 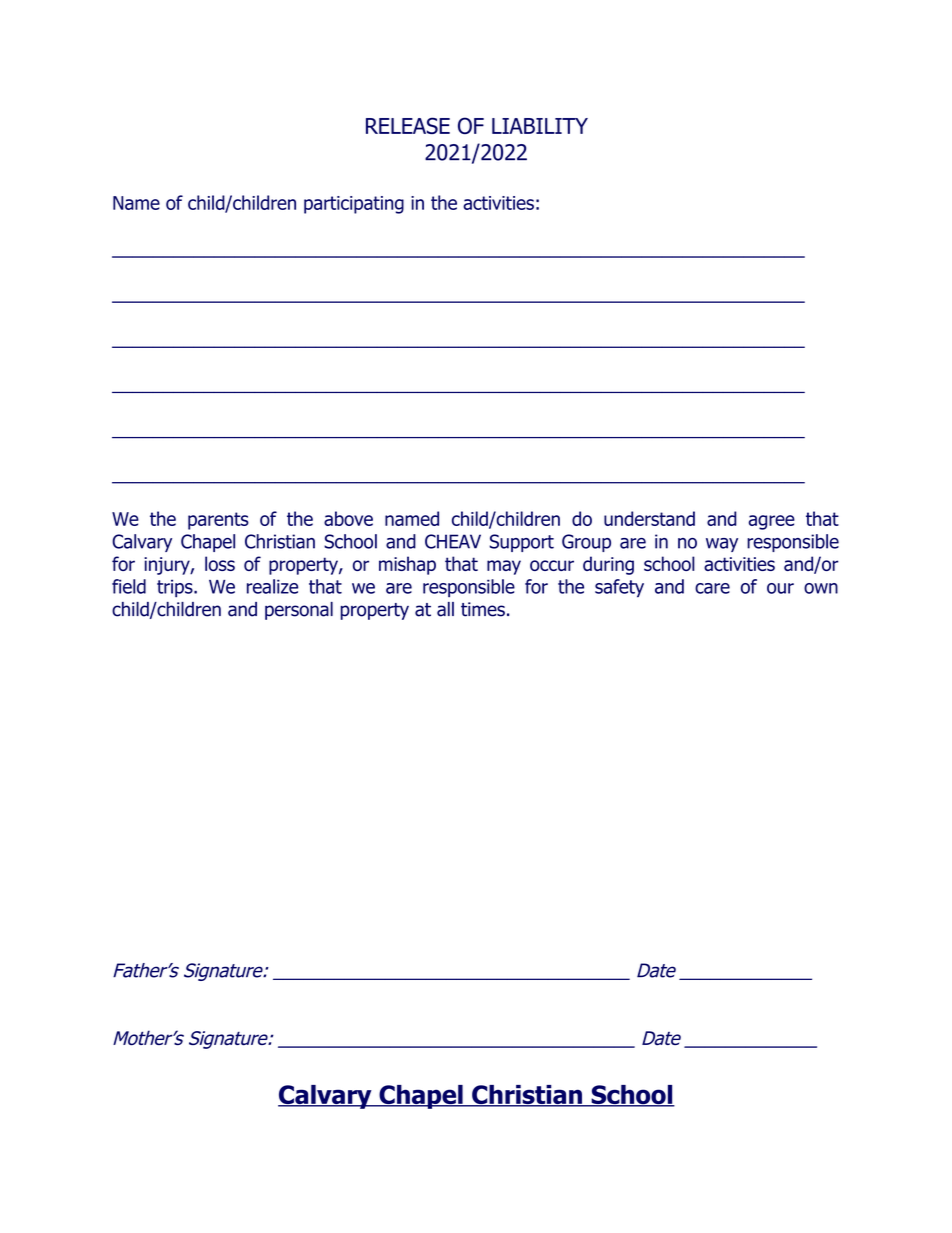 I want to click on trips, so click(x=176, y=588).
